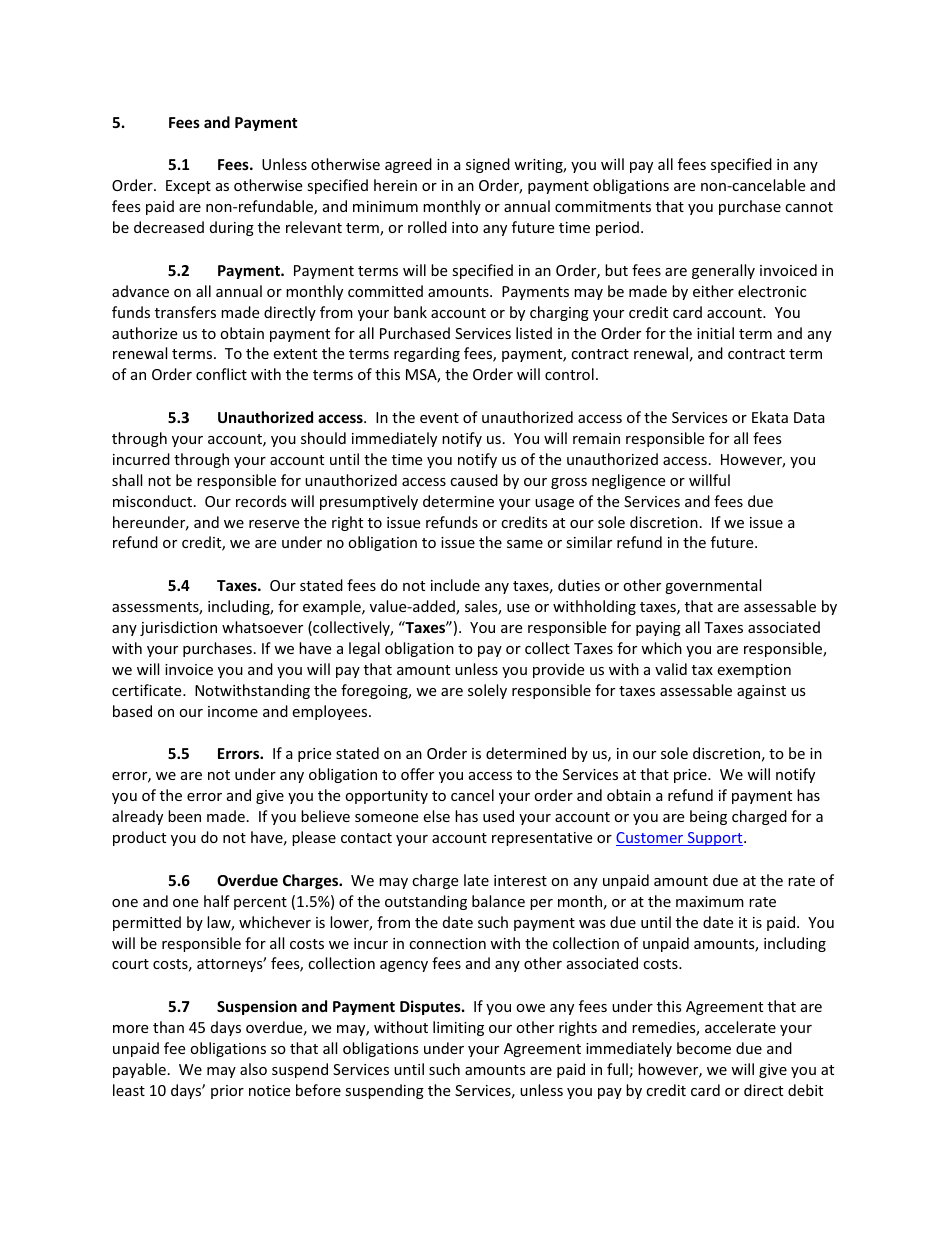 The width and height of the screenshot is (952, 1233). What do you see at coordinates (809, 417) in the screenshot?
I see `Data` at bounding box center [809, 417].
